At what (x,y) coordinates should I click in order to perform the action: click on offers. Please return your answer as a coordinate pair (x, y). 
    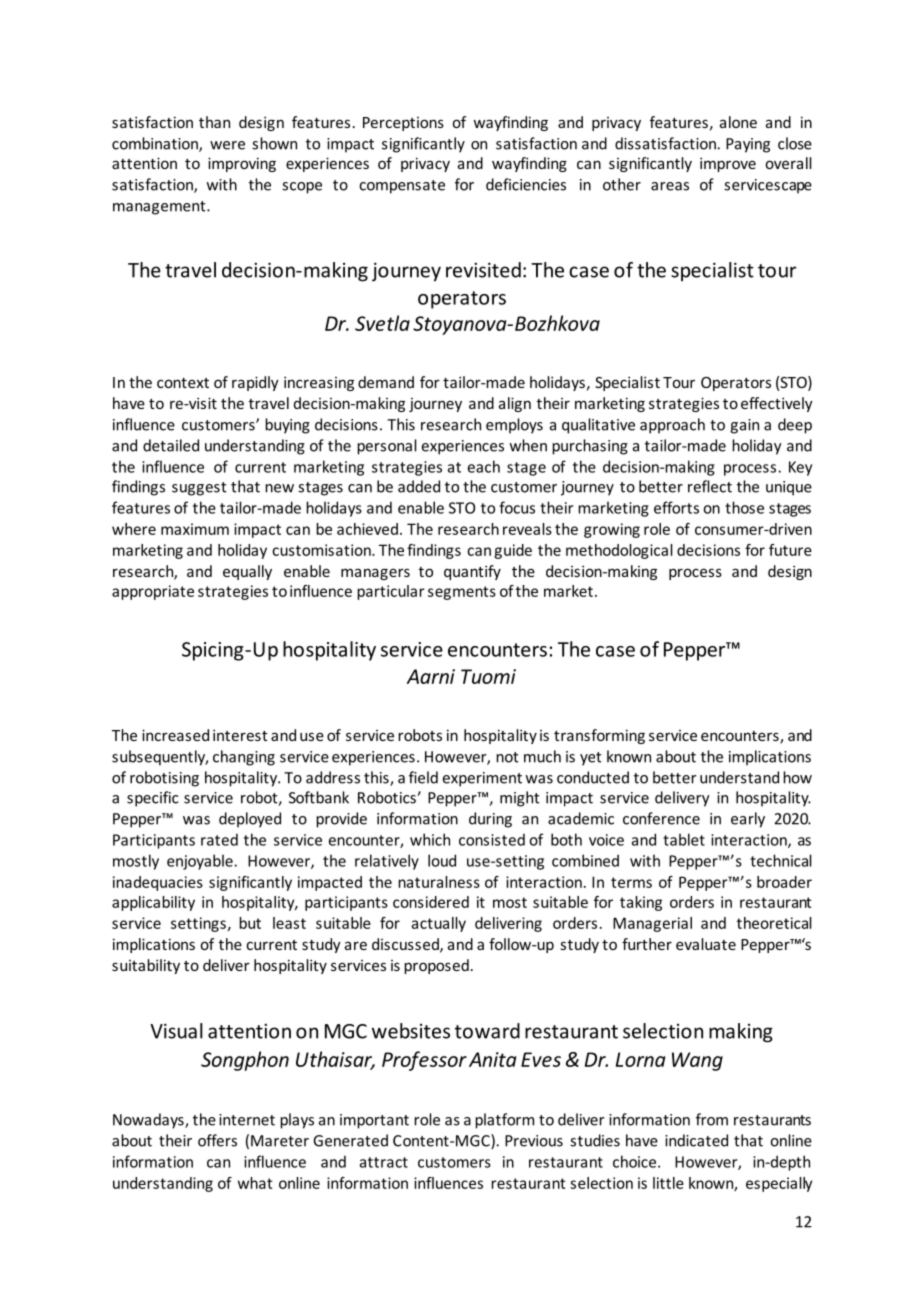
    Looking at the image, I should click on (217, 1140).
